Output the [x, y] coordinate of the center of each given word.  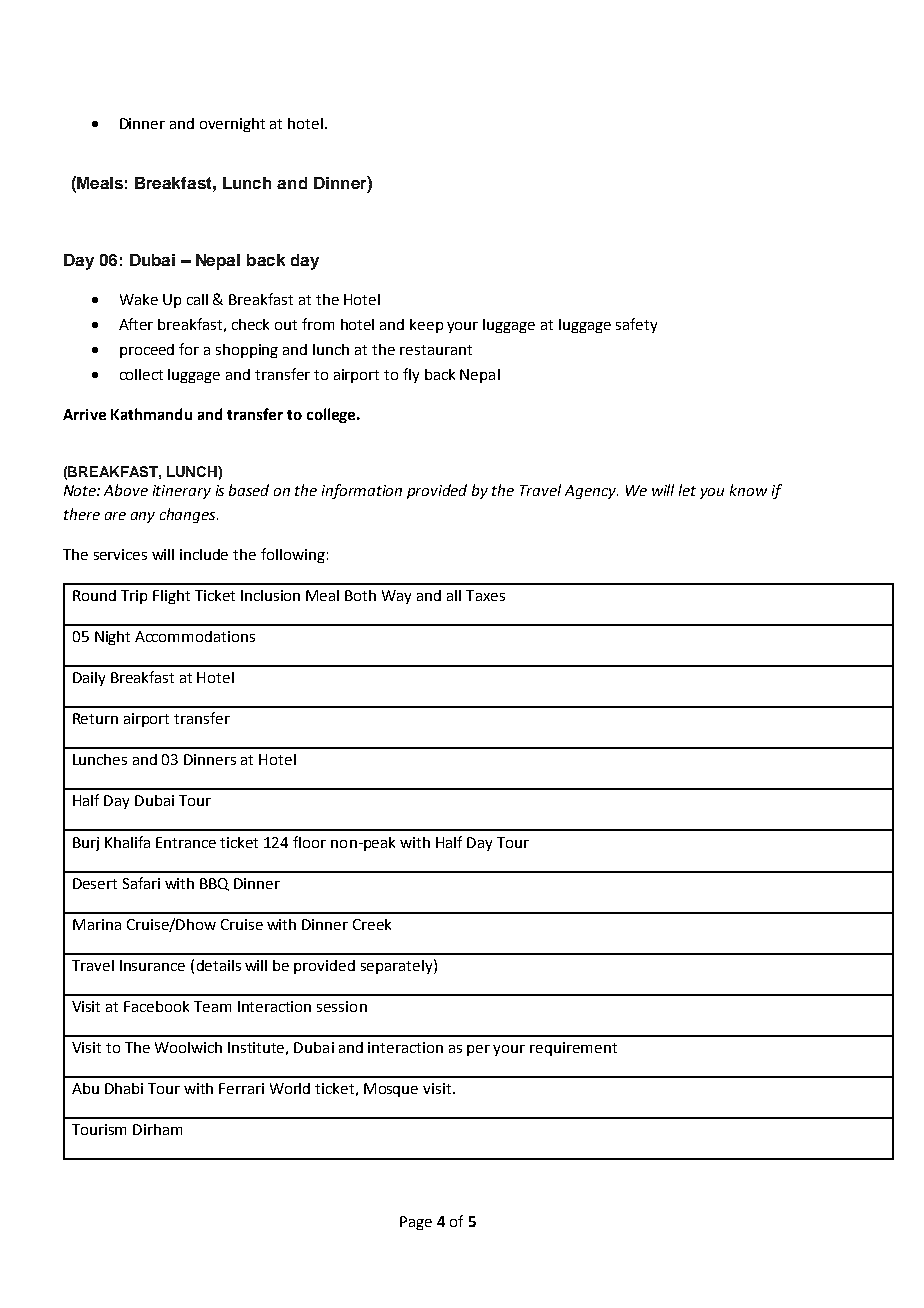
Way [396, 597]
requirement [573, 1049]
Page [416, 1223]
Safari [141, 883]
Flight [171, 597]
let [687, 490]
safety [636, 325]
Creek [372, 924]
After [136, 324]
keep [426, 326]
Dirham [157, 1129]
